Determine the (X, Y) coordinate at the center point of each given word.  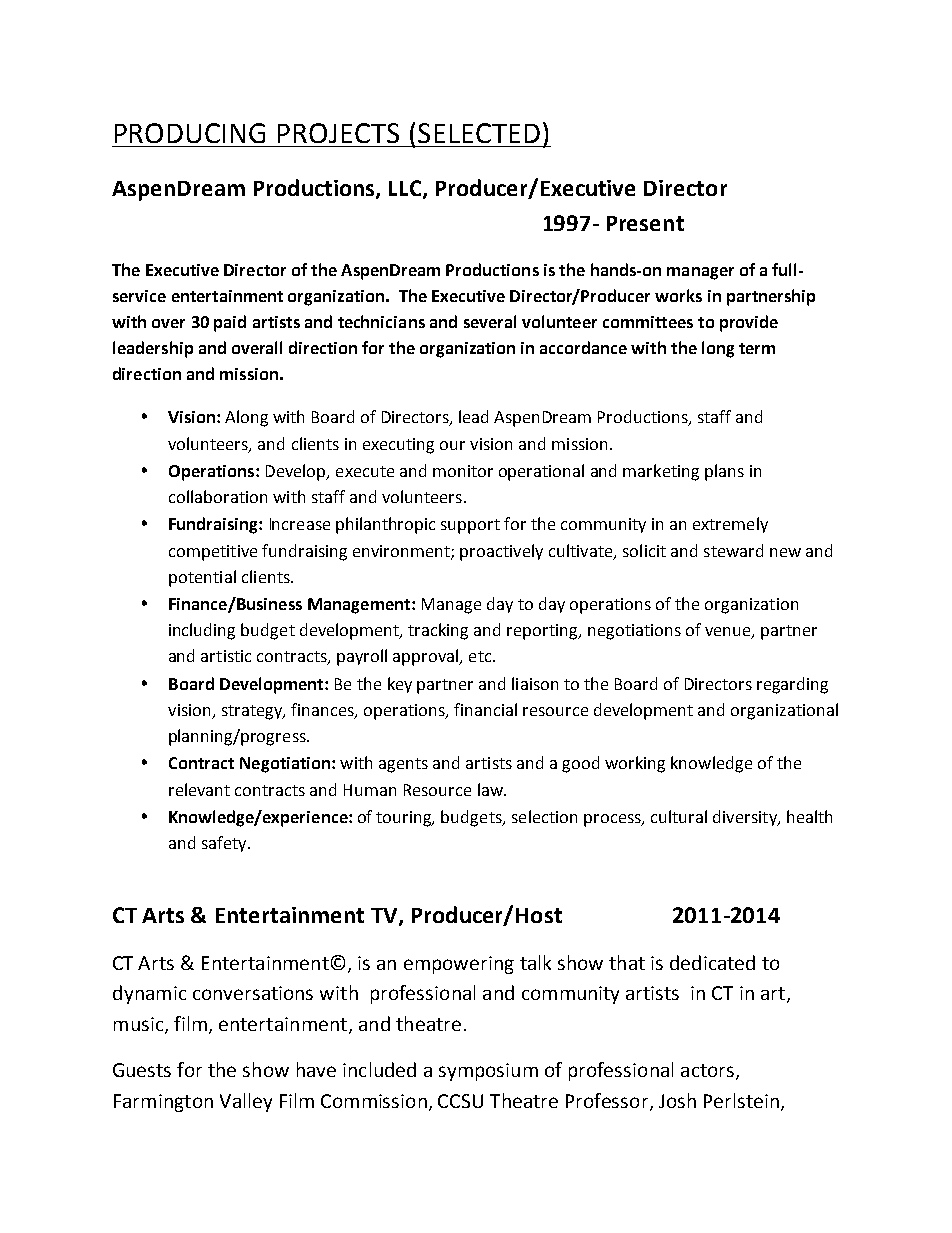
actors (709, 1072)
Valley (246, 1102)
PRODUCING (190, 133)
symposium (488, 1072)
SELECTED (479, 133)
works (678, 295)
